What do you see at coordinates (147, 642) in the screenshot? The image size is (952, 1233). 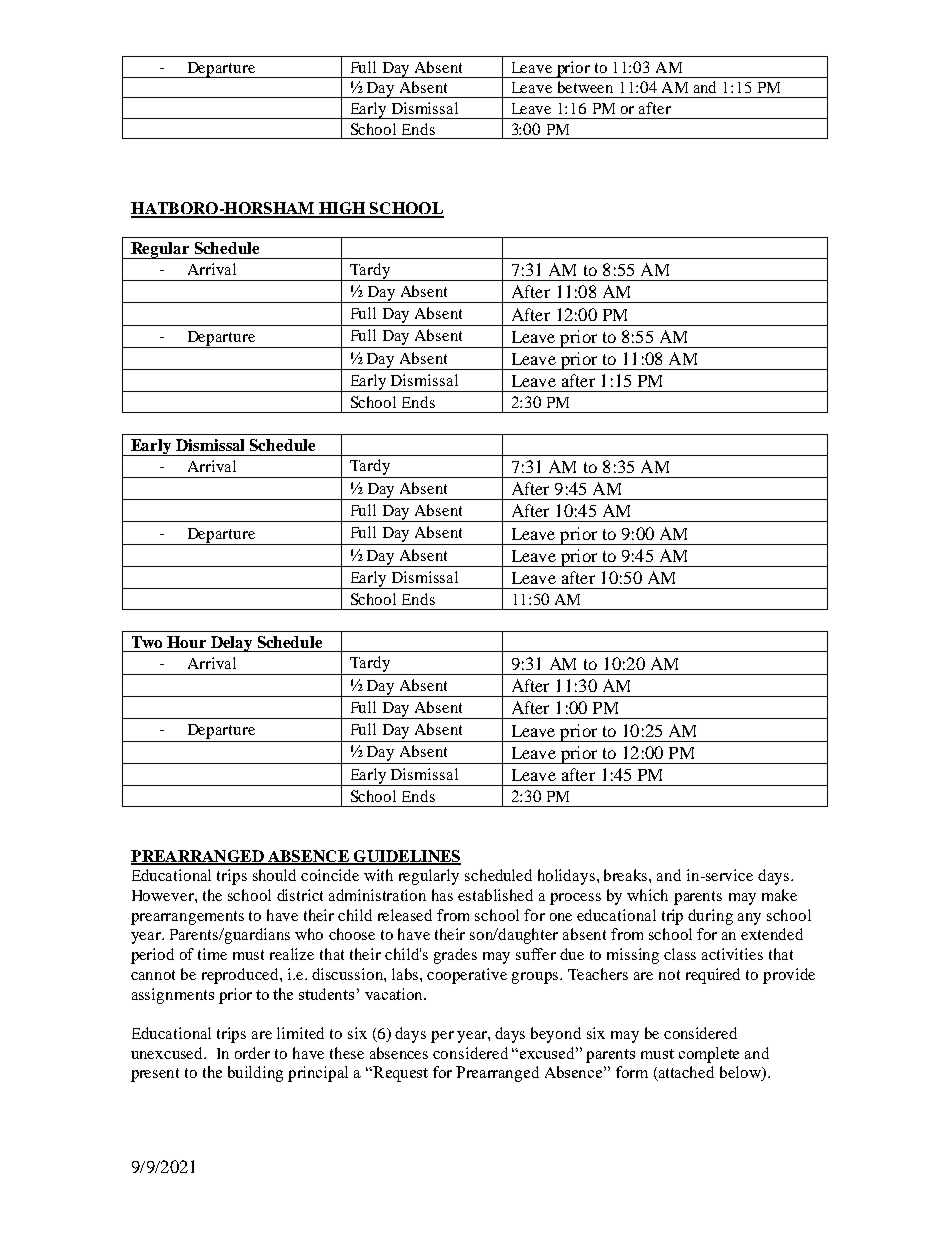 I see `Two` at bounding box center [147, 642].
